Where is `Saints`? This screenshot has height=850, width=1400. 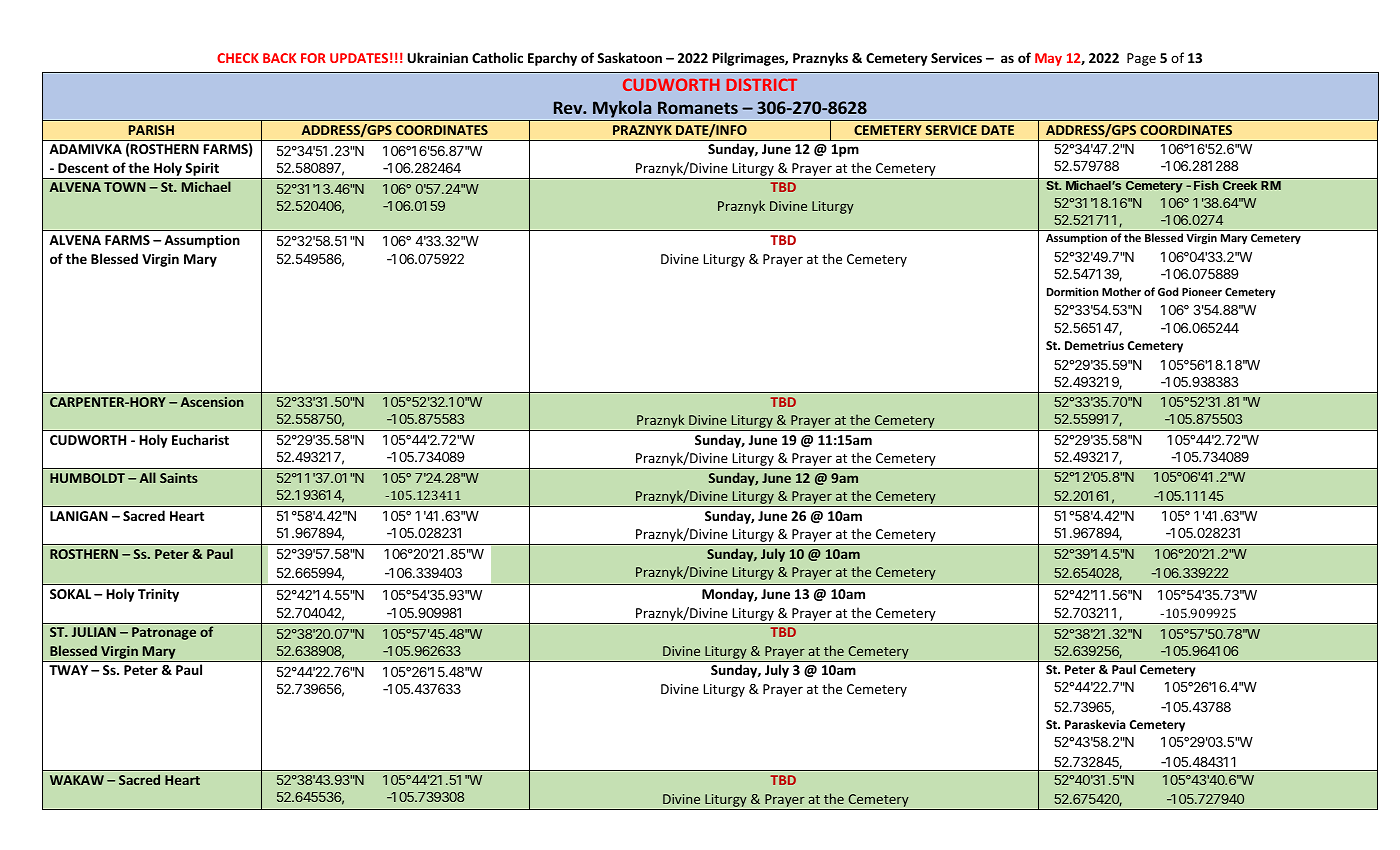
Saints is located at coordinates (179, 478).
